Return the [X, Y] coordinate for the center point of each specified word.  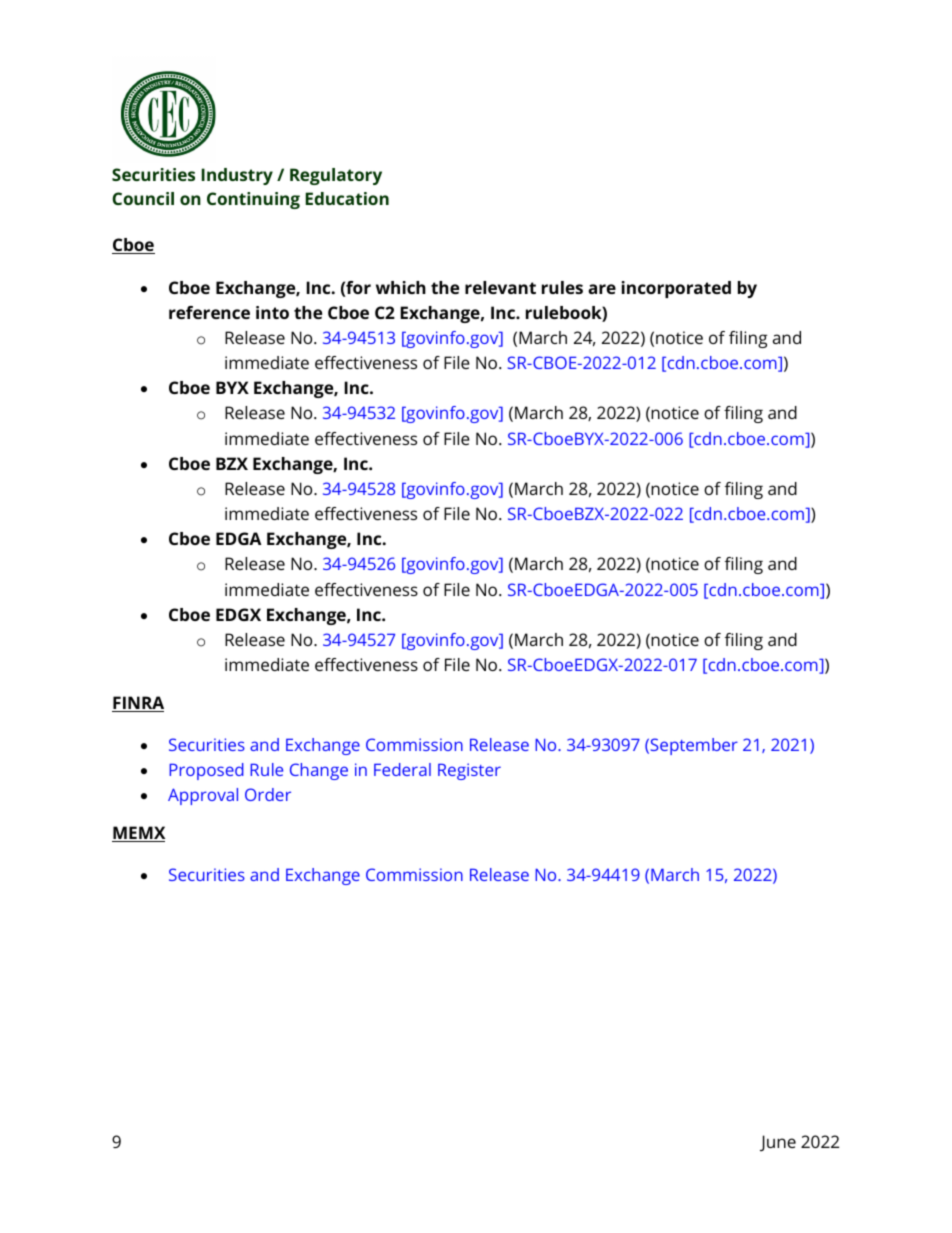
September [693, 746]
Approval [203, 796]
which [401, 287]
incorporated [676, 289]
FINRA [138, 704]
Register [469, 771]
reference [209, 312]
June [778, 1143]
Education [347, 198]
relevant [500, 287]
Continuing [253, 200]
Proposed [206, 771]
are [602, 289]
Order [268, 794]
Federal [402, 769]
